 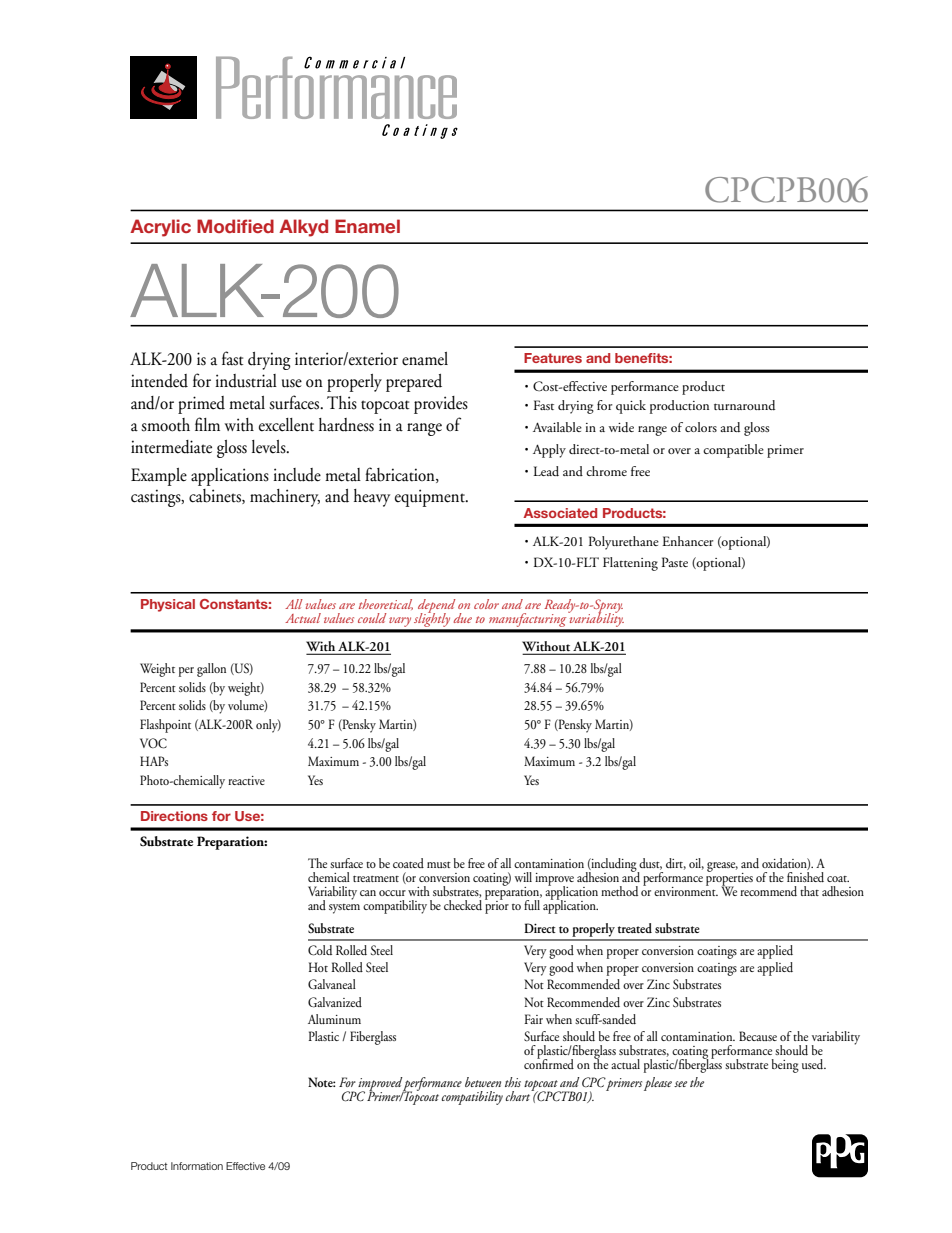 I want to click on see, so click(x=680, y=1084).
